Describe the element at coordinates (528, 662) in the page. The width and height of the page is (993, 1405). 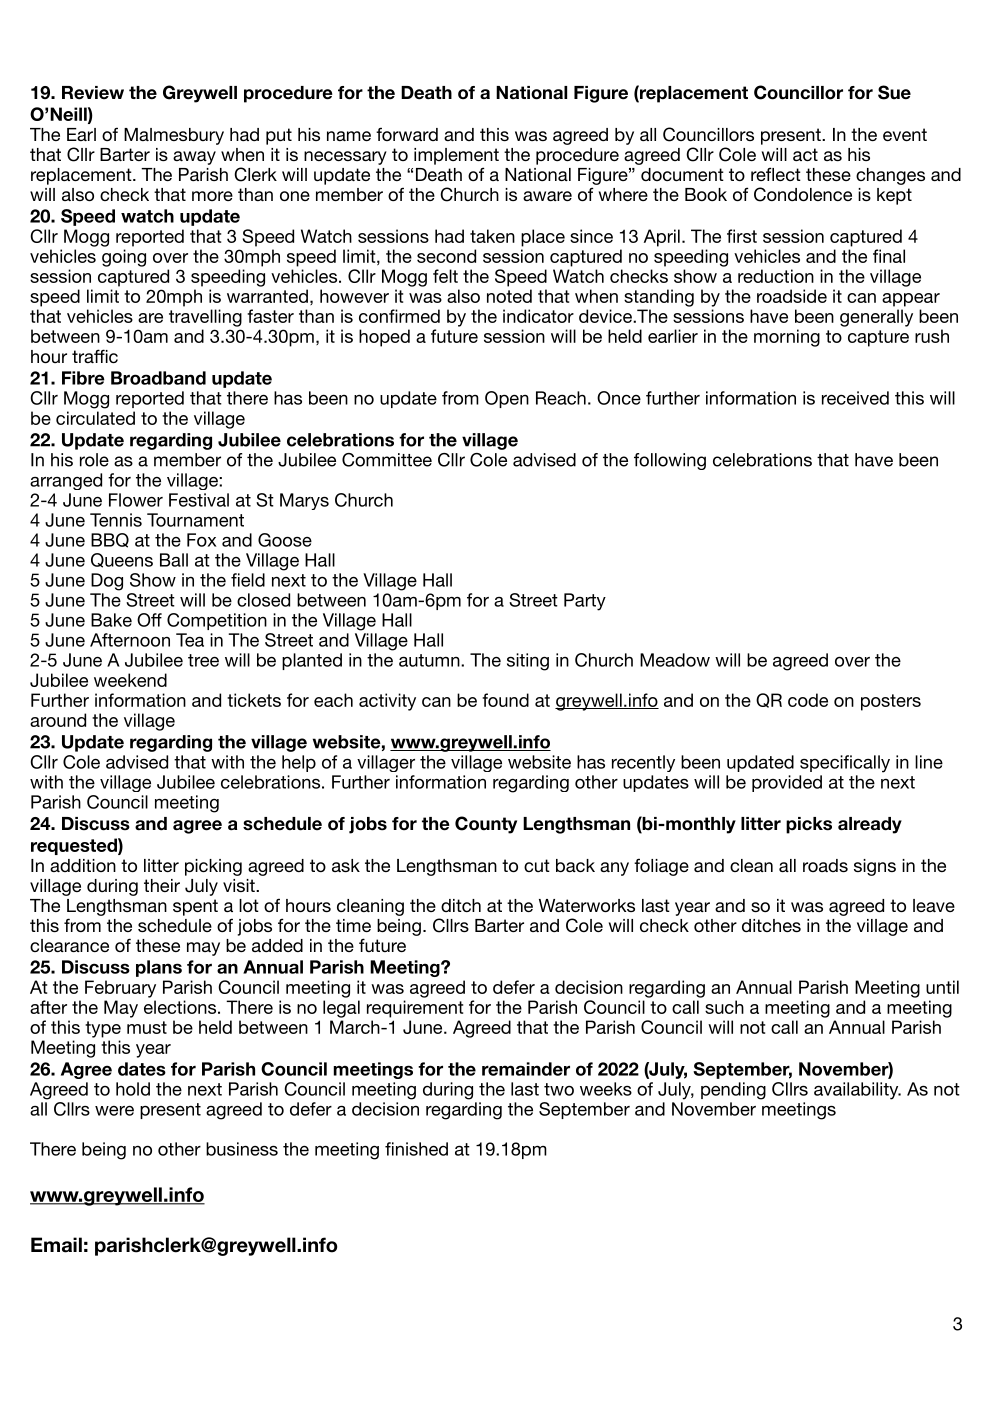
I see `siting` at that location.
